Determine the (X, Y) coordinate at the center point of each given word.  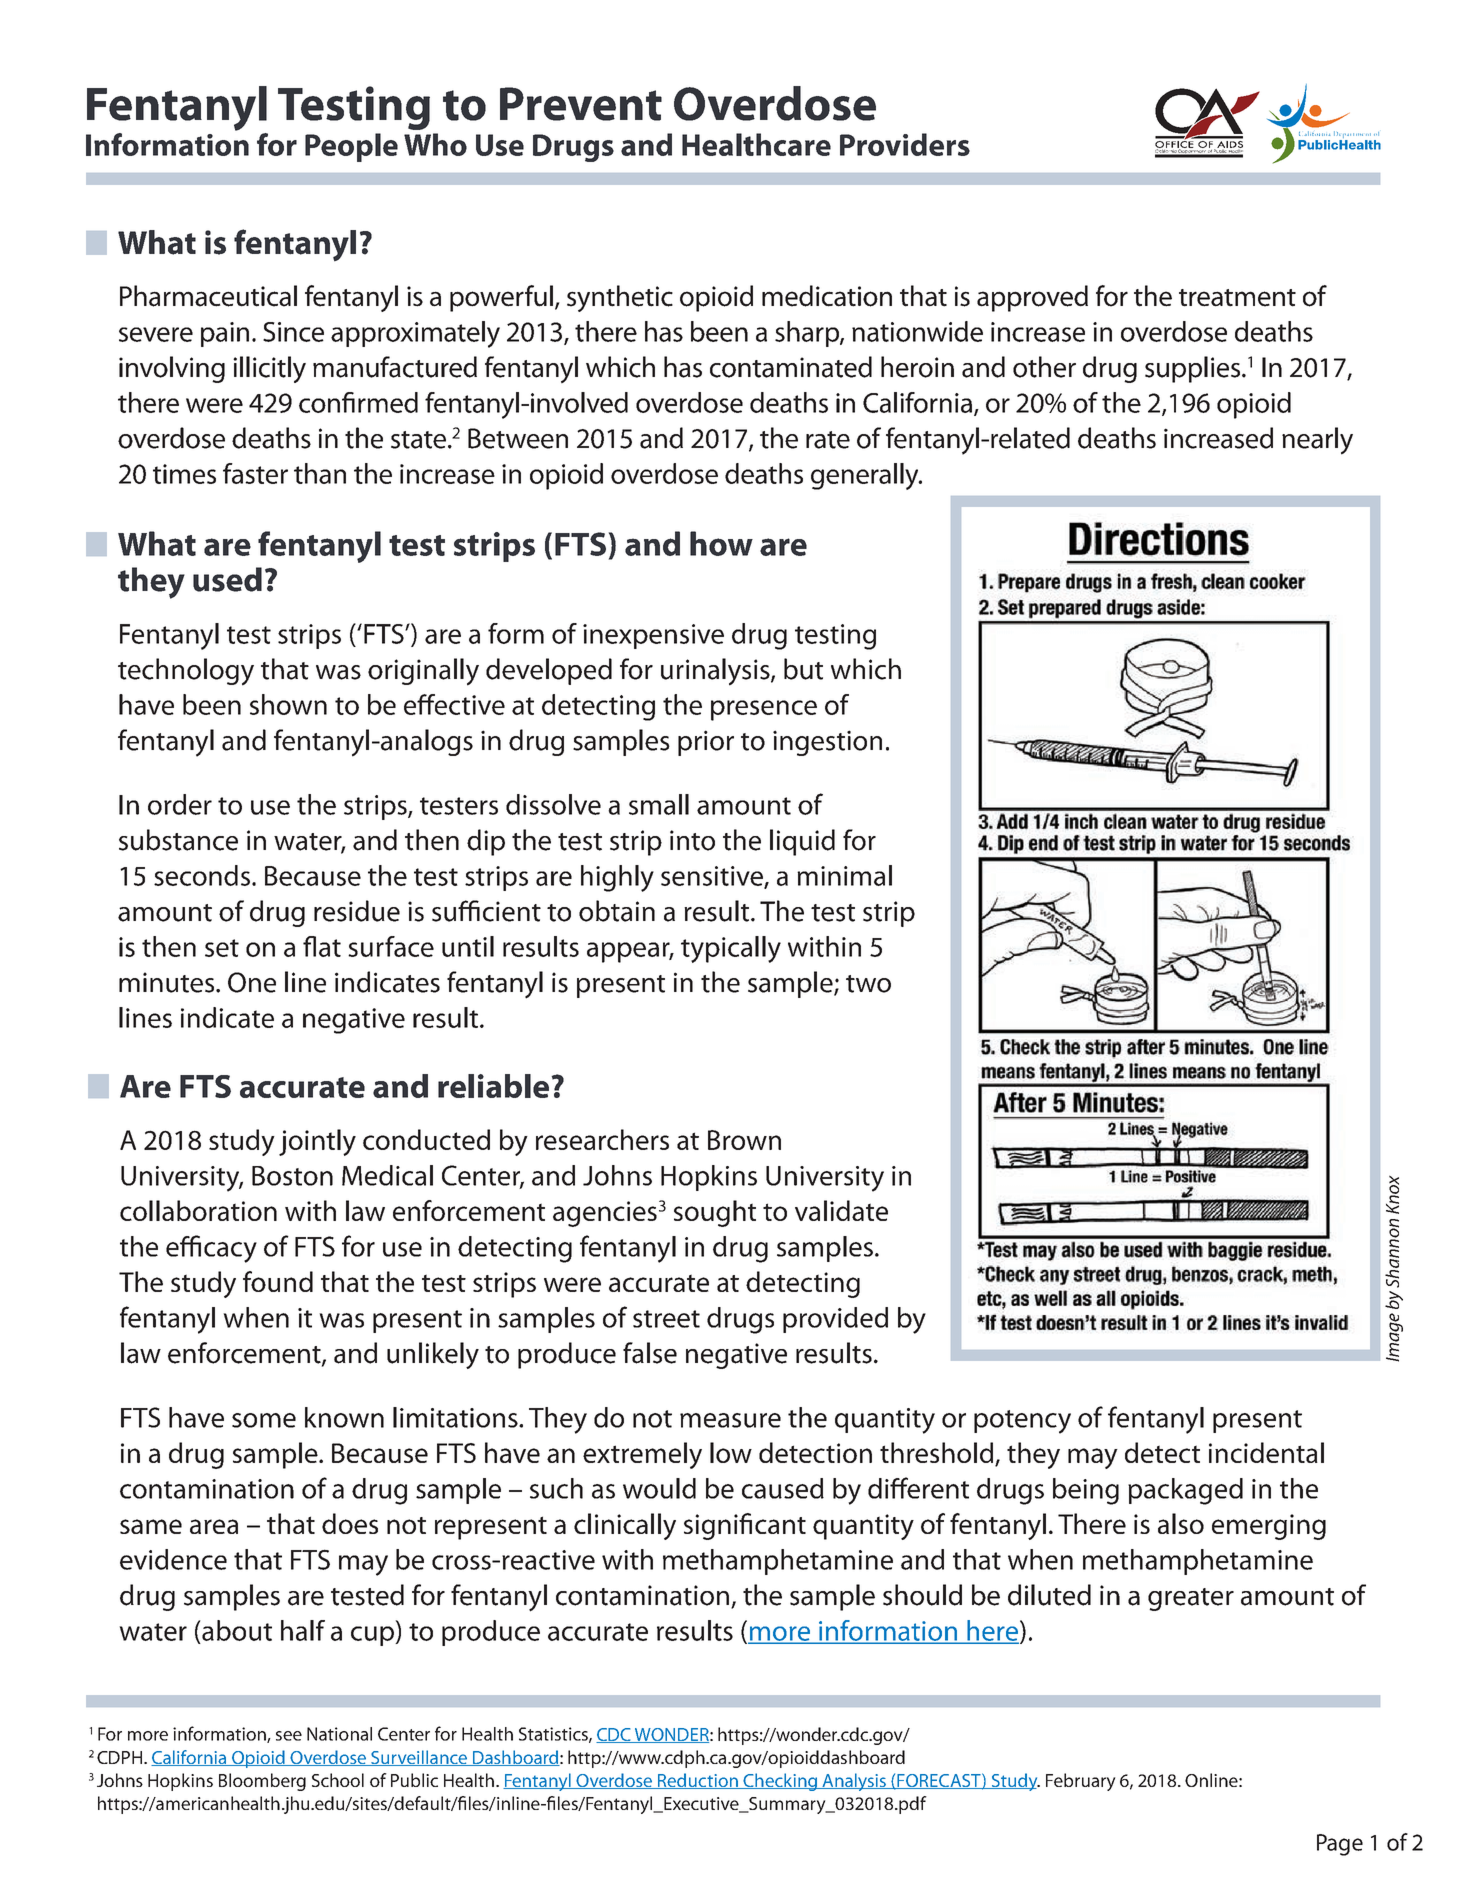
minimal (844, 875)
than (320, 473)
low (731, 1452)
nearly (1317, 441)
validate (841, 1210)
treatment (1237, 298)
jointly (317, 1142)
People (351, 147)
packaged (1185, 1491)
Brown (744, 1140)
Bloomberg (262, 1782)
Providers (905, 144)
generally (866, 476)
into (692, 840)
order (180, 804)
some (264, 1420)
